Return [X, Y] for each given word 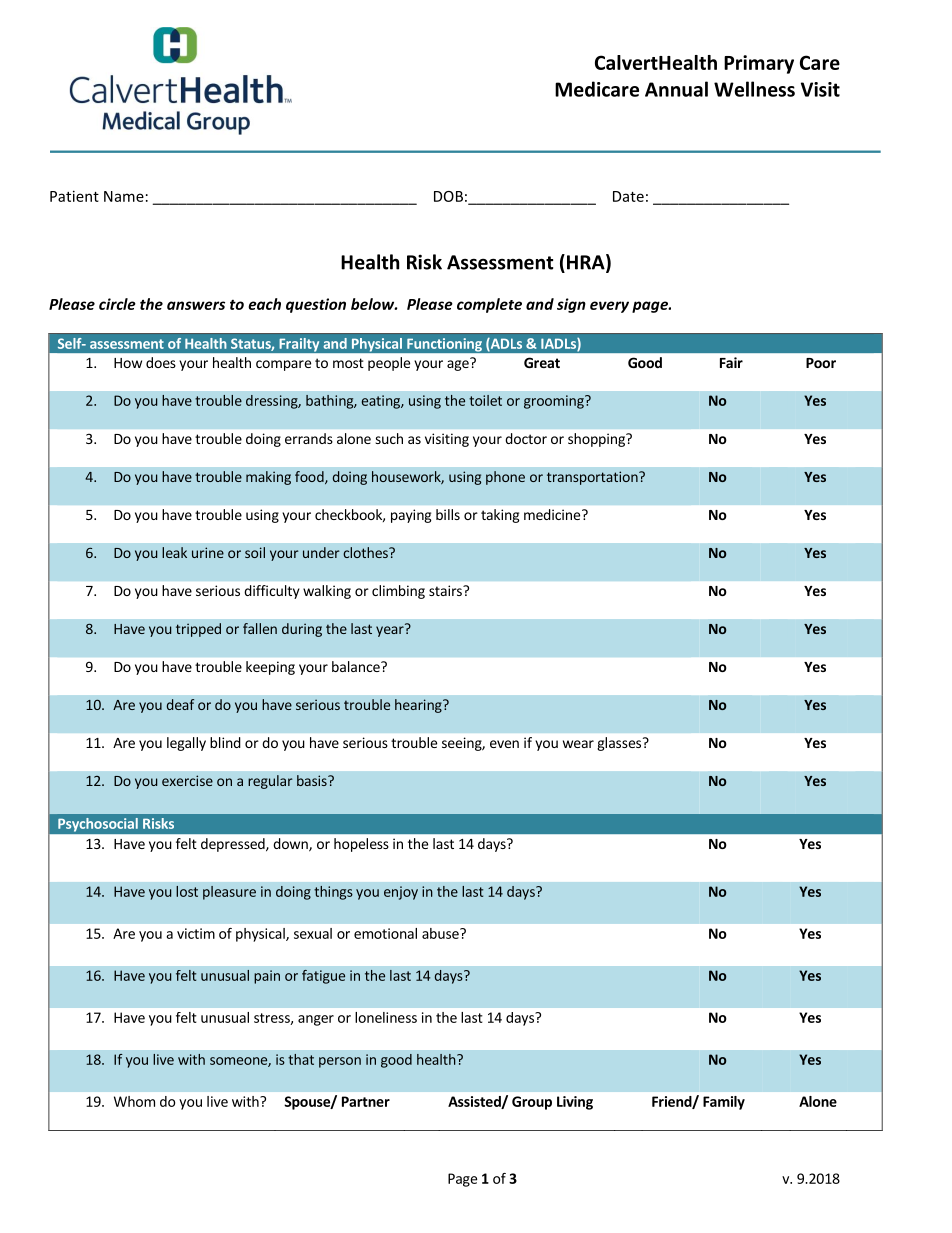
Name [124, 196]
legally [186, 744]
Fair [731, 362]
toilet [485, 400]
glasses [619, 744]
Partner [366, 1101]
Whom [134, 1101]
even [504, 744]
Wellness [754, 89]
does [161, 362]
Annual [676, 89]
